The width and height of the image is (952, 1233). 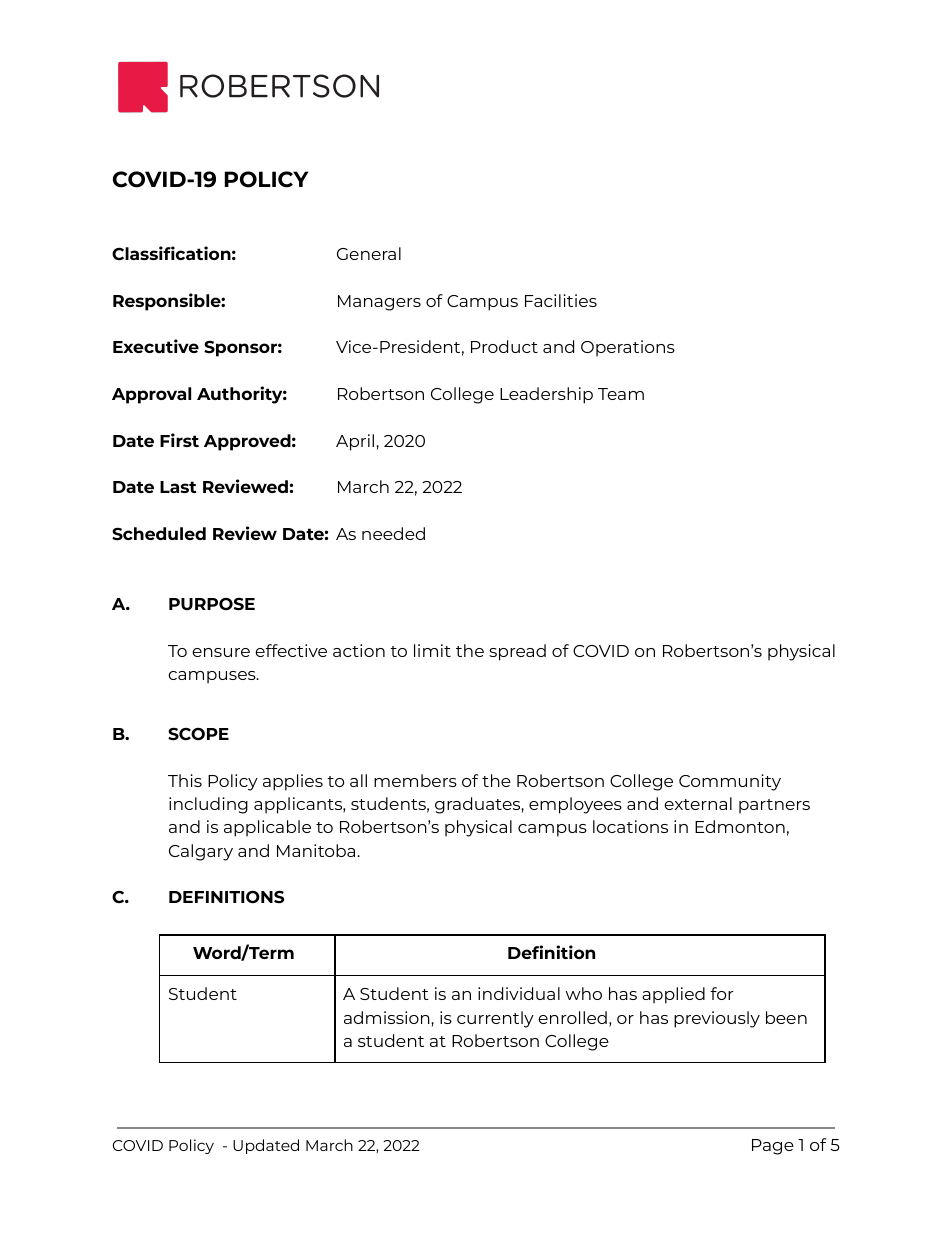 I want to click on PURPOSE, so click(x=212, y=604).
